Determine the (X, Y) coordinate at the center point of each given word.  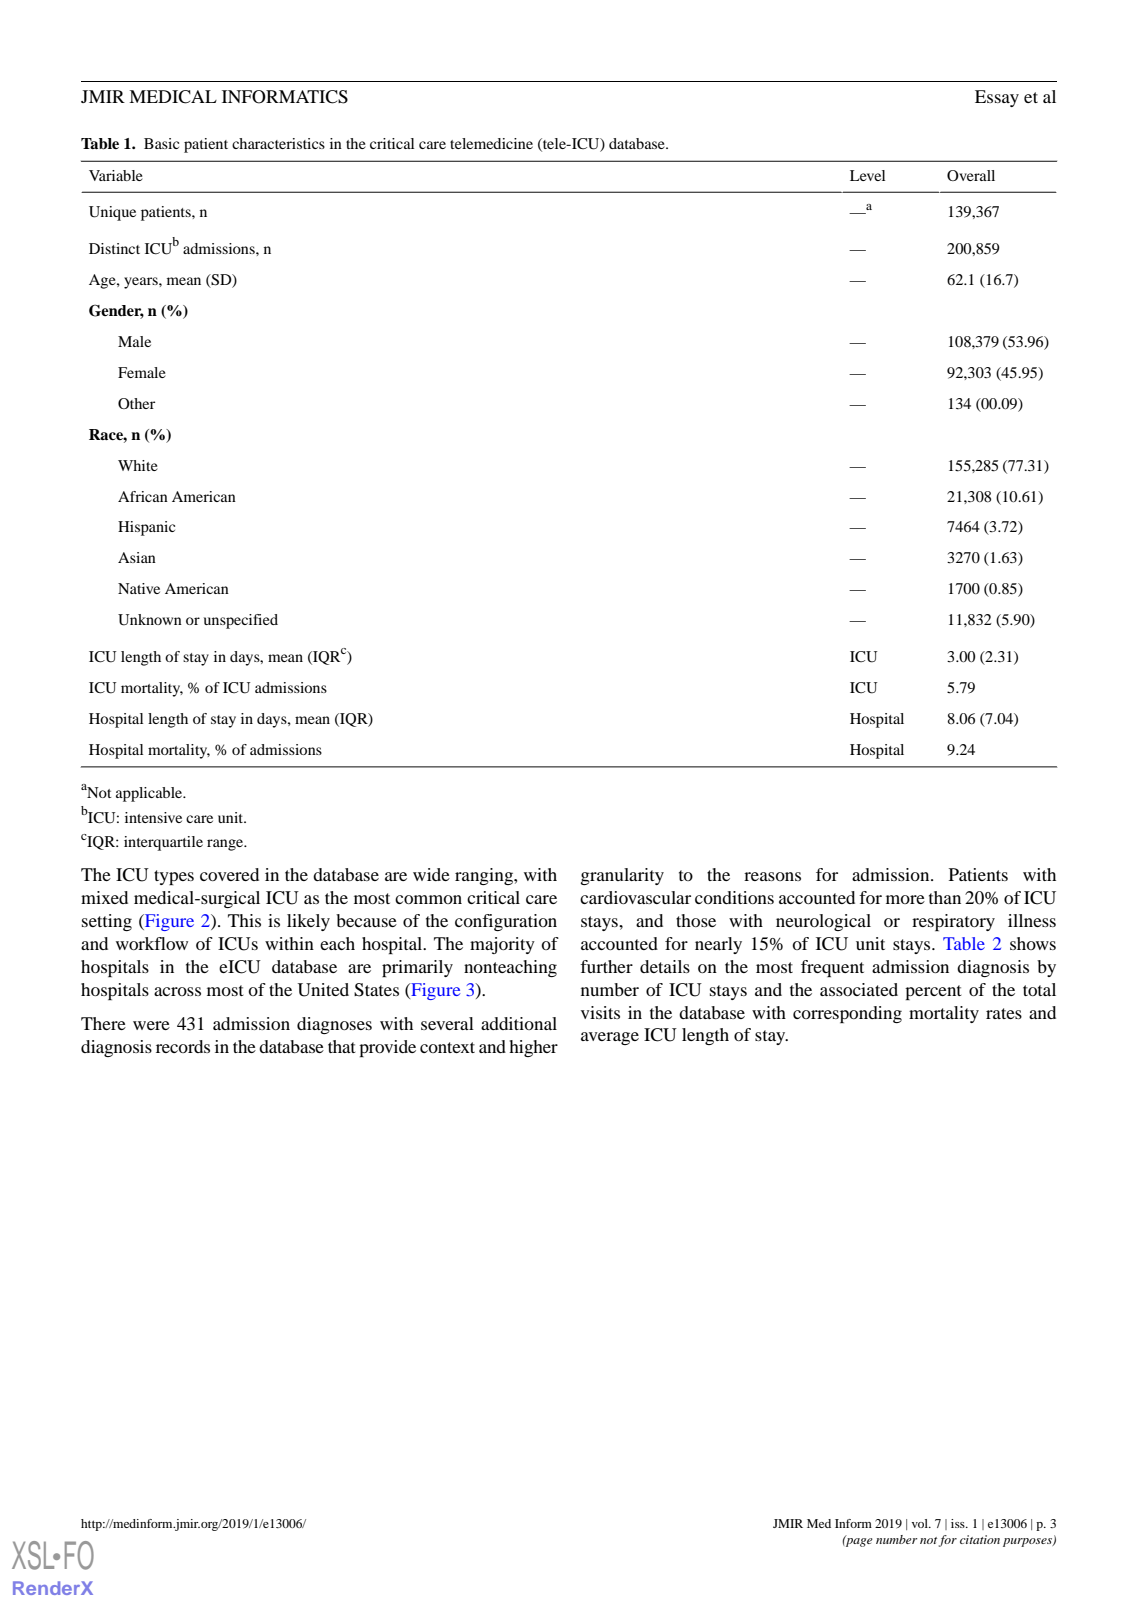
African (143, 496)
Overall (971, 175)
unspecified (241, 621)
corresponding (847, 1014)
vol (921, 1523)
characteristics (278, 143)
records (183, 1046)
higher (533, 1048)
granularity (622, 876)
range (226, 845)
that (342, 1046)
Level (867, 175)
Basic (161, 143)
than (945, 897)
